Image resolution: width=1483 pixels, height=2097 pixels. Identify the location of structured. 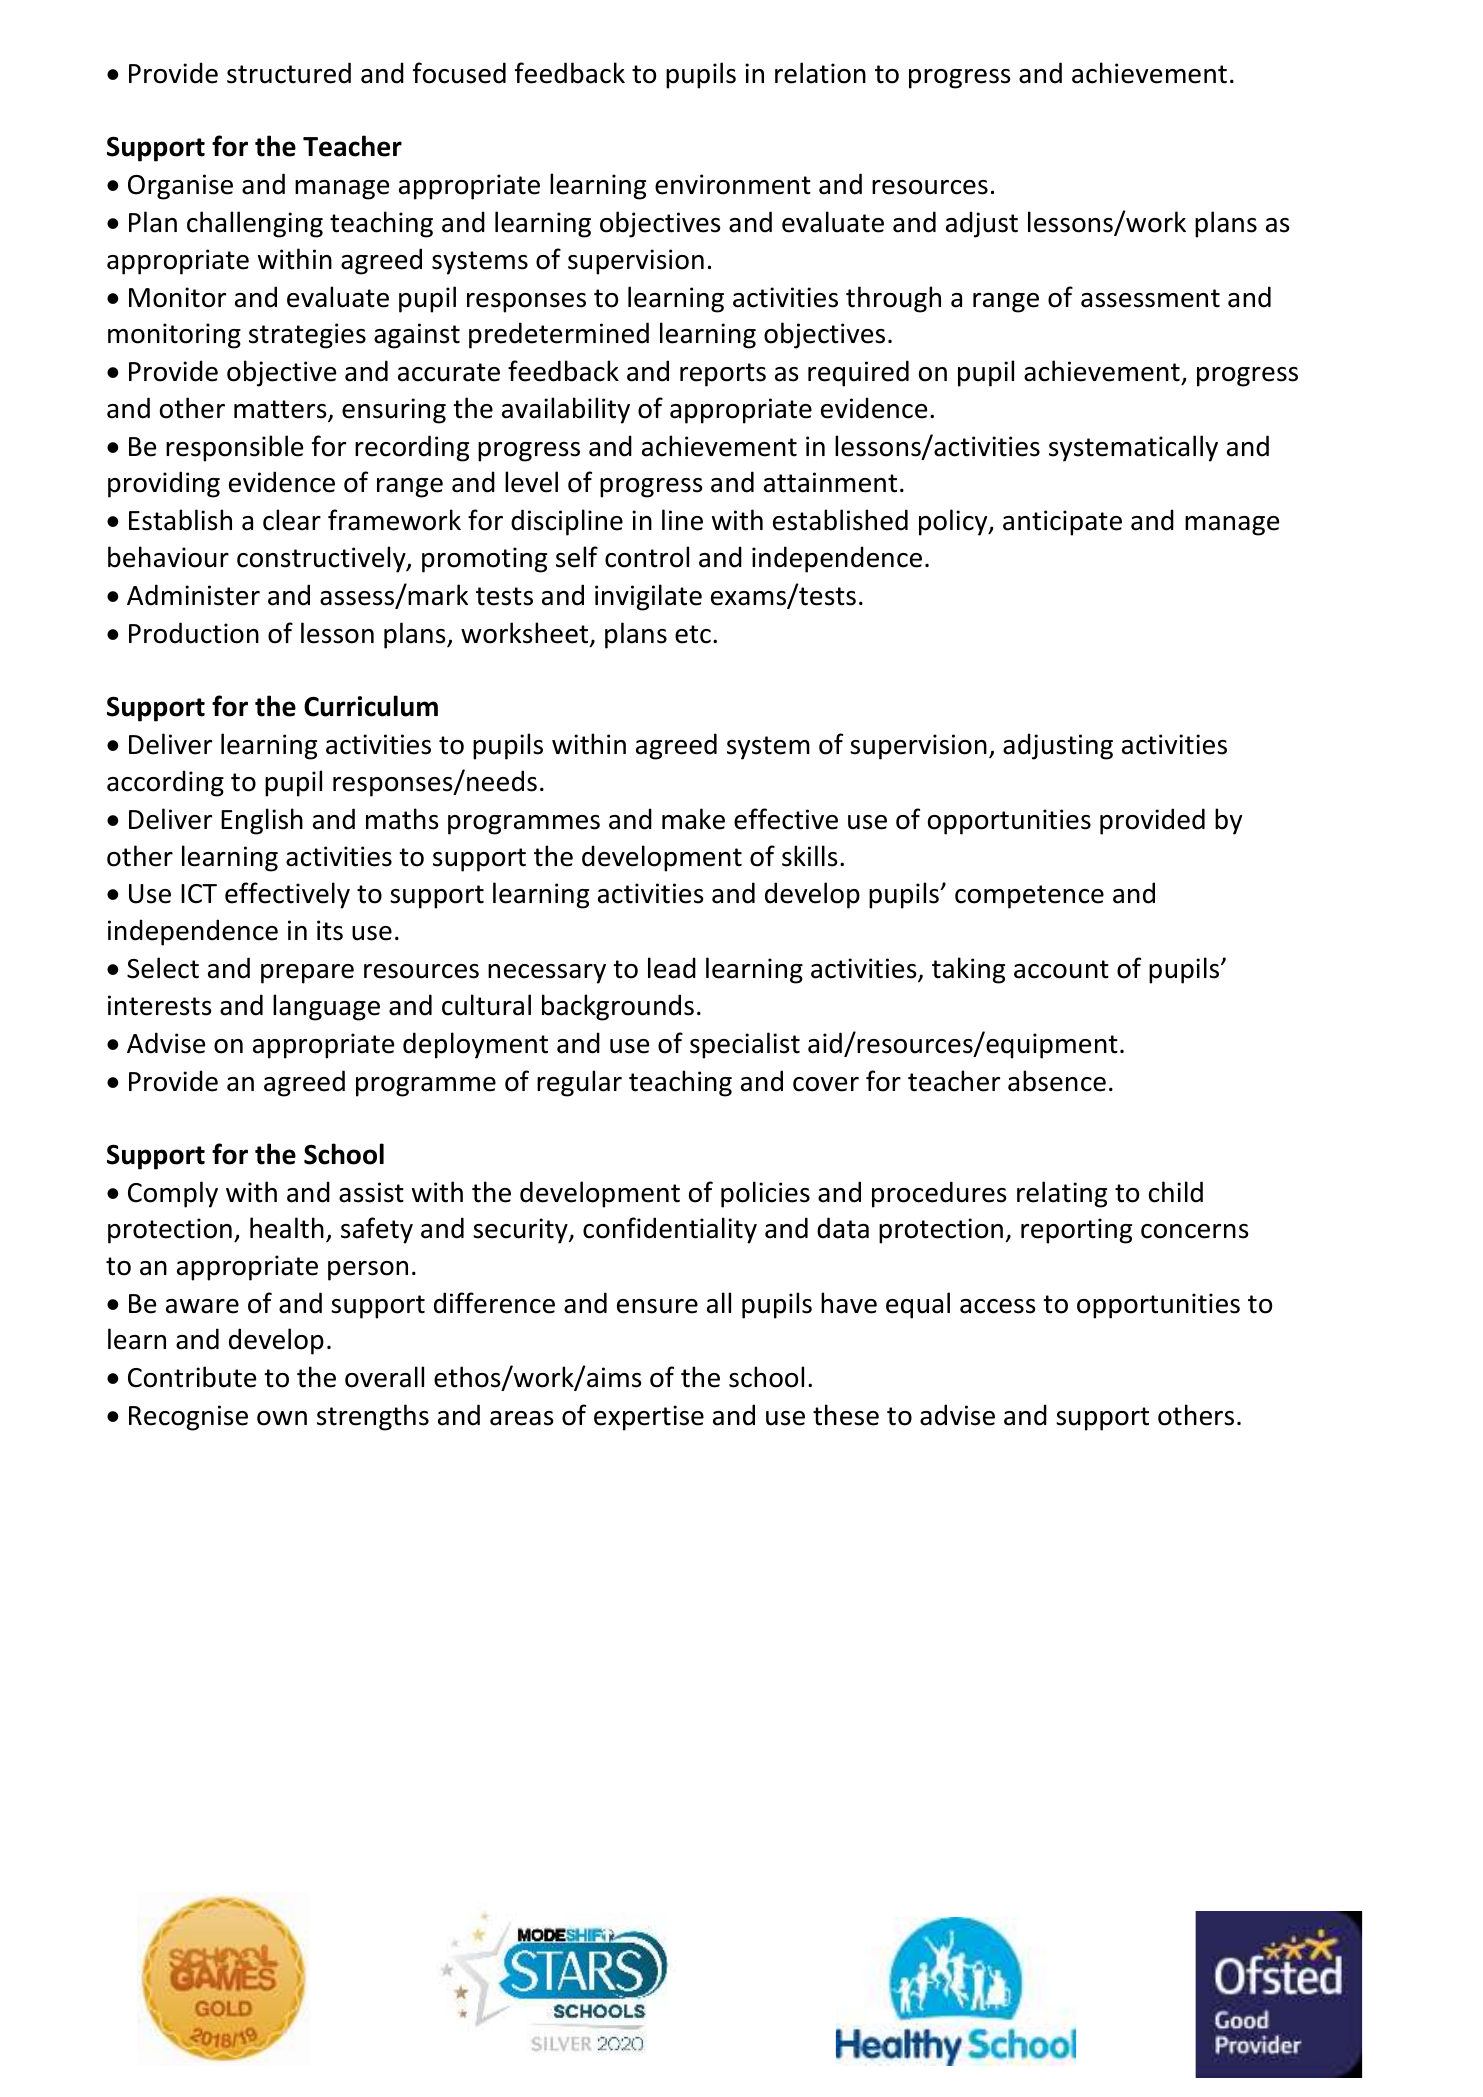
(289, 73).
